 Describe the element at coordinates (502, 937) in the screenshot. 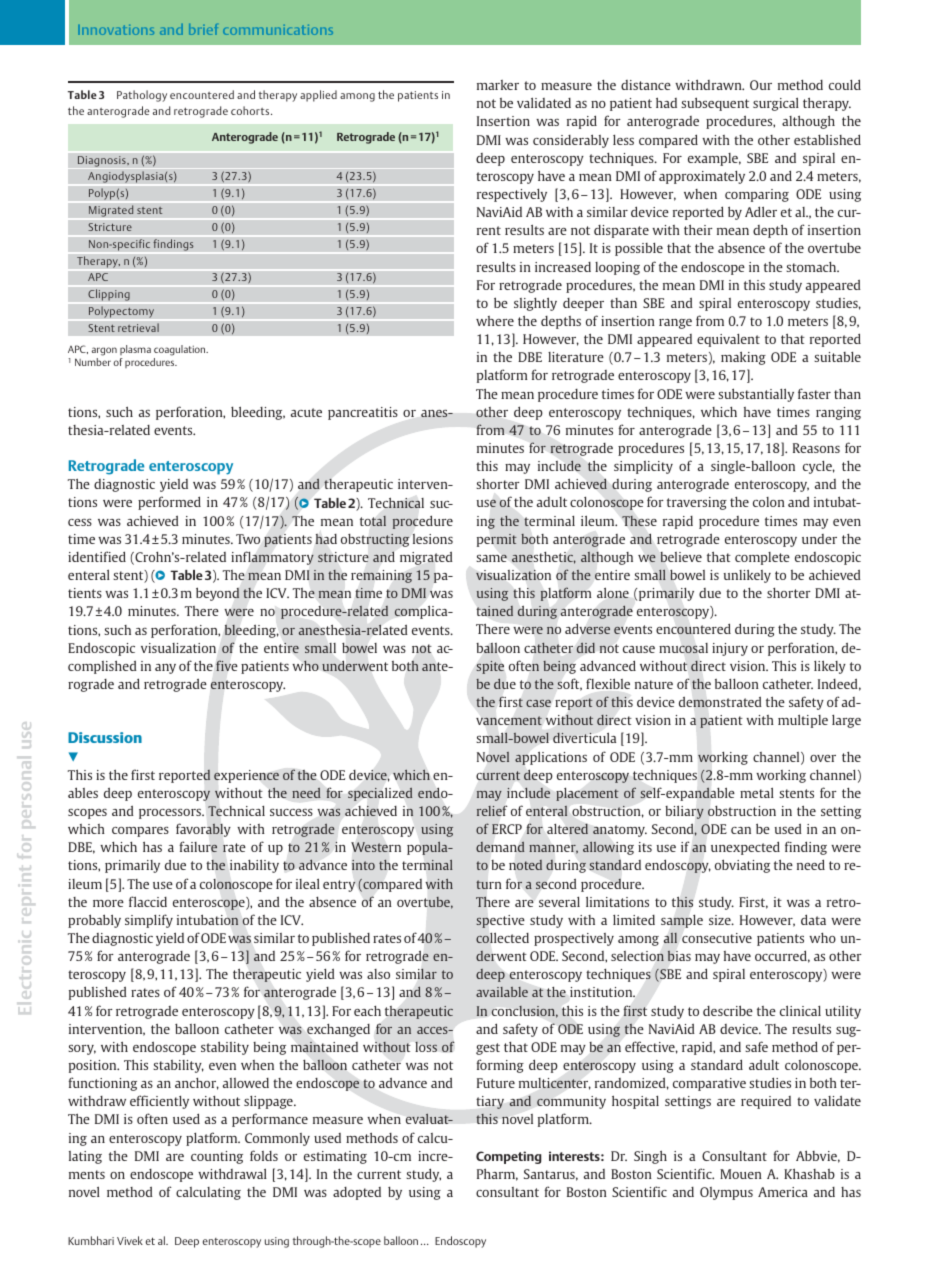

I see `collected` at that location.
